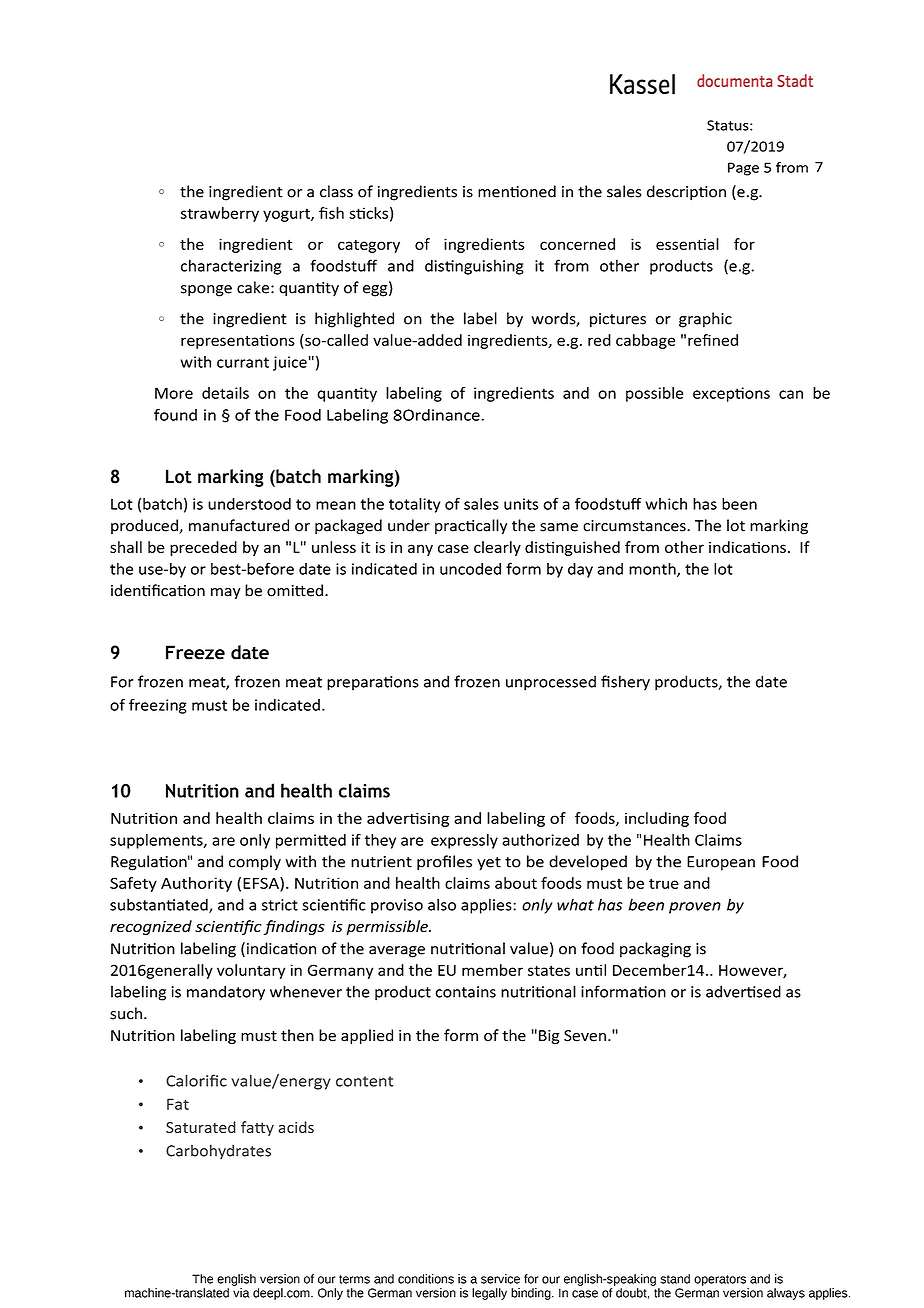 The image size is (924, 1308). Describe the element at coordinates (426, 1279) in the document. I see `conditions` at that location.
